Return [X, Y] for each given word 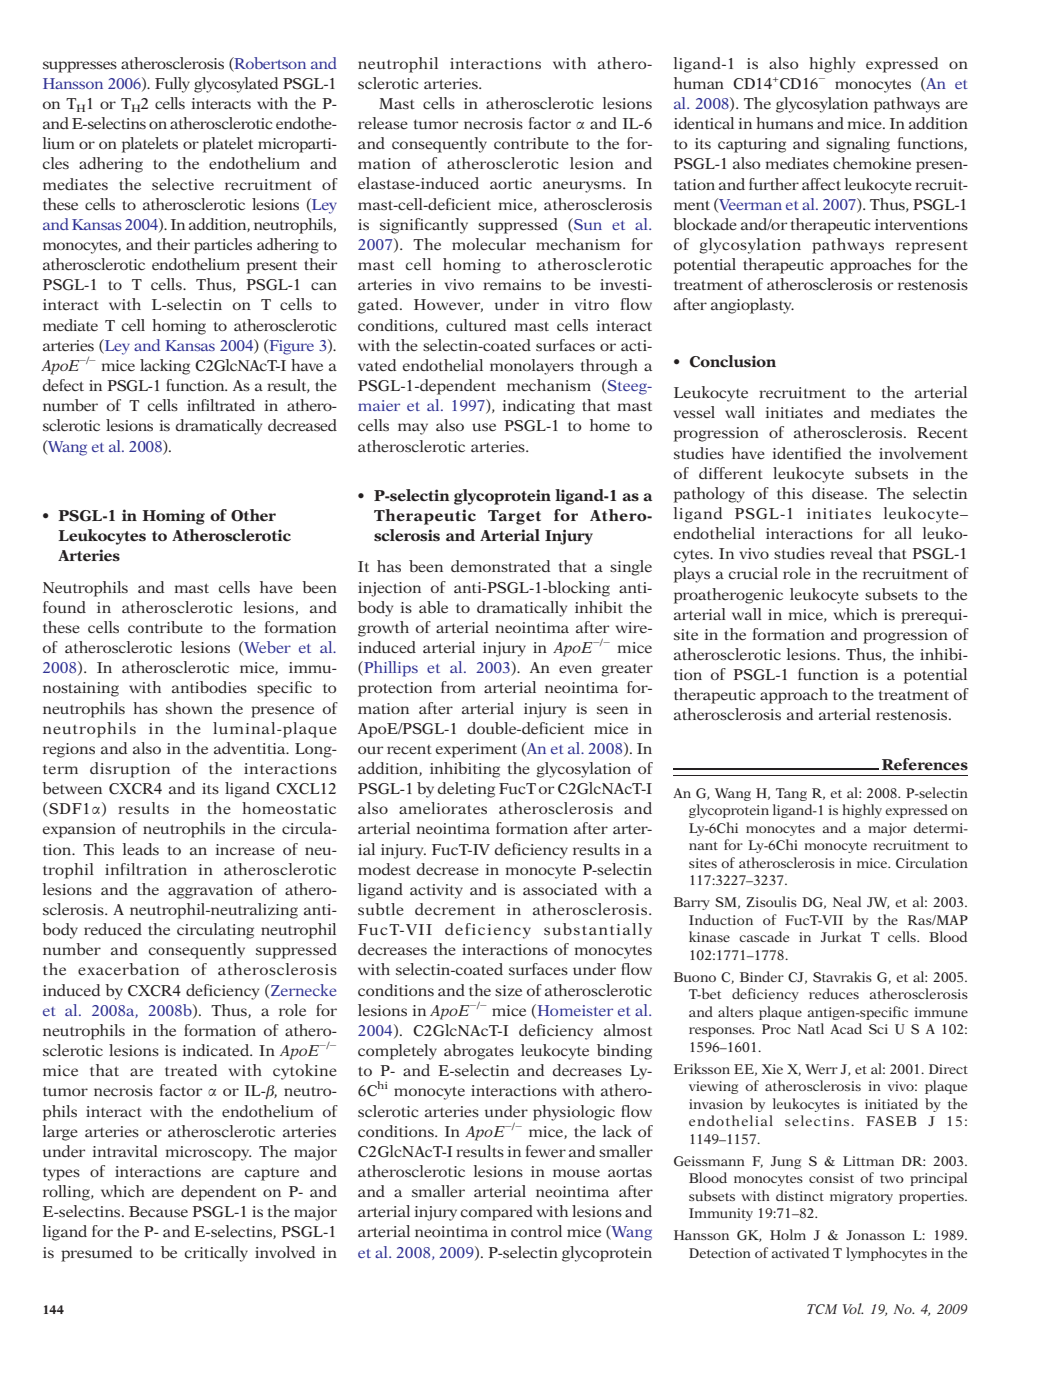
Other [253, 515]
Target [514, 517]
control [536, 1231]
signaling [858, 145]
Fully [172, 85]
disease [839, 493]
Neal [847, 901]
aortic [511, 183]
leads [141, 849]
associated [560, 889]
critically [216, 1254]
